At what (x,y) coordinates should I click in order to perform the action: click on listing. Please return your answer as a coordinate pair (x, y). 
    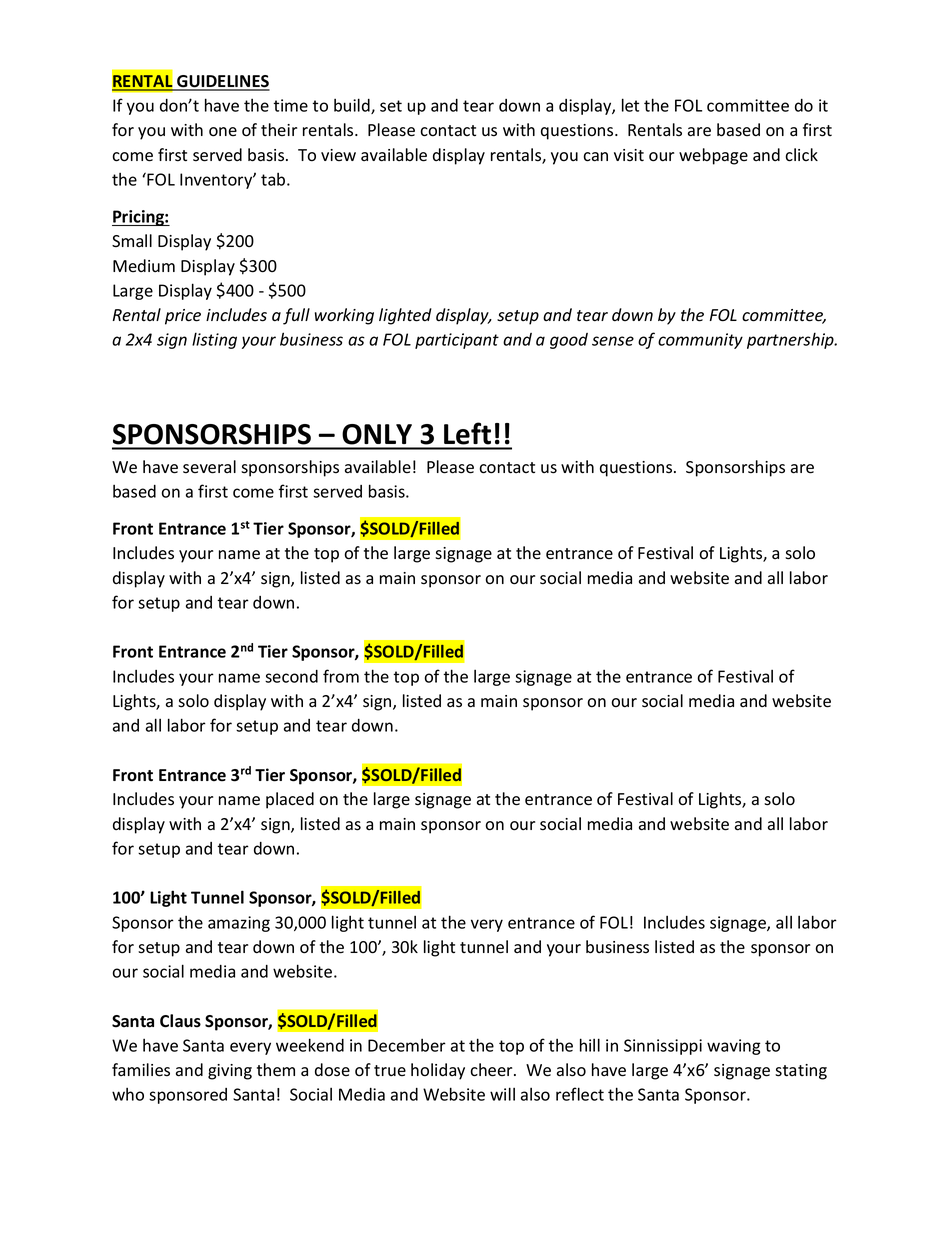
    Looking at the image, I should click on (214, 340).
